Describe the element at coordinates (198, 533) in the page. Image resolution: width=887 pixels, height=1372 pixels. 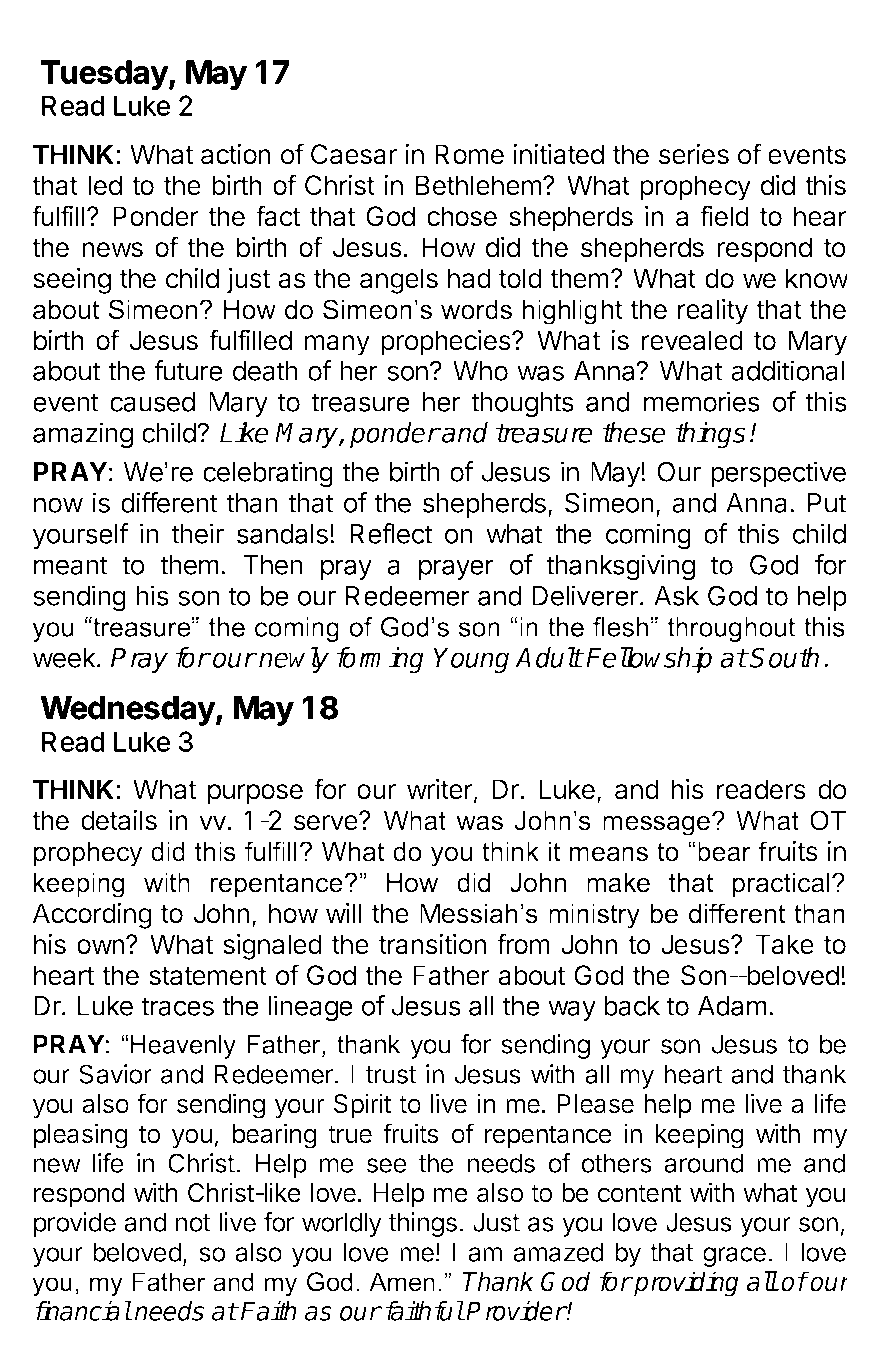
I see `their` at that location.
